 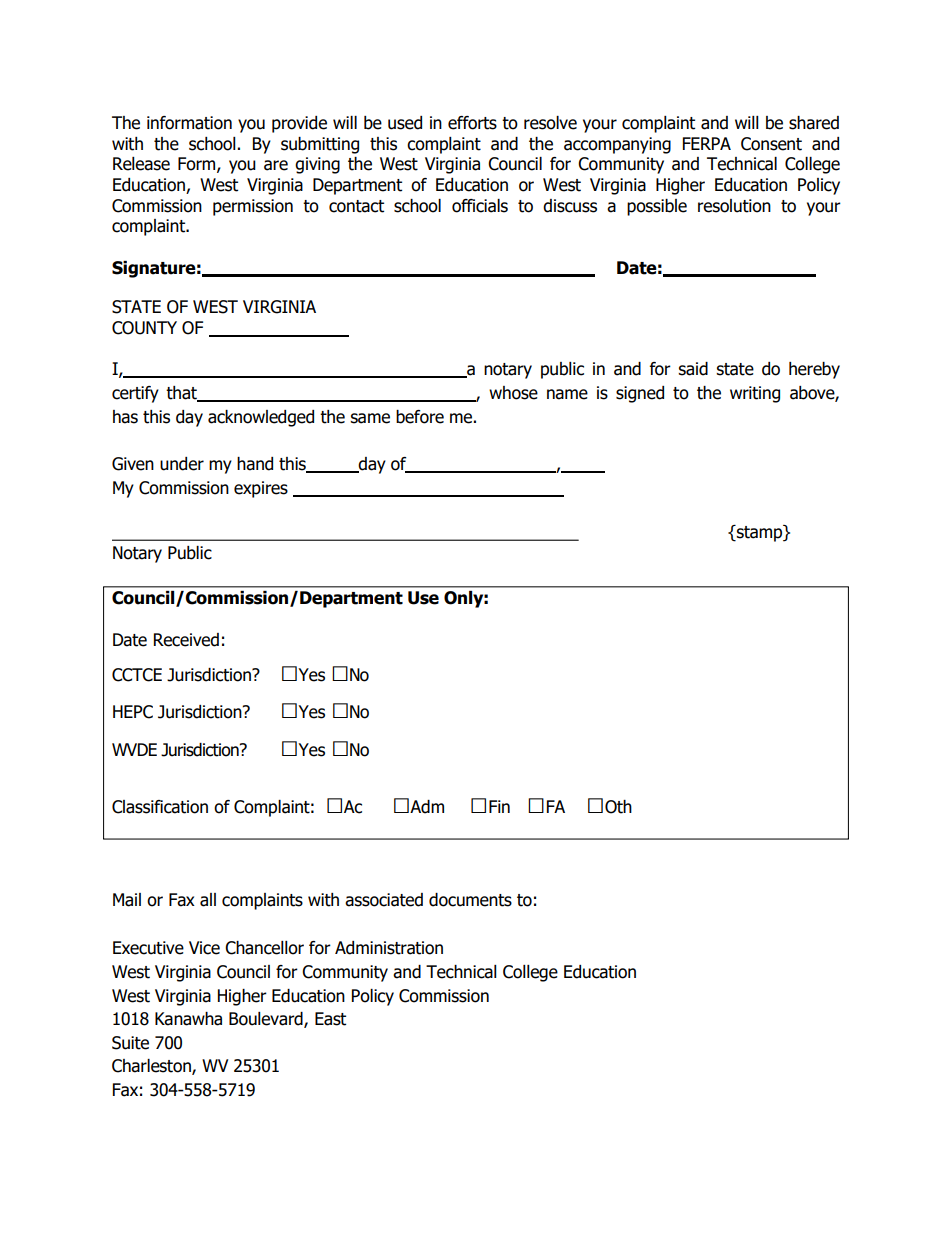 I want to click on Received, so click(x=186, y=640).
